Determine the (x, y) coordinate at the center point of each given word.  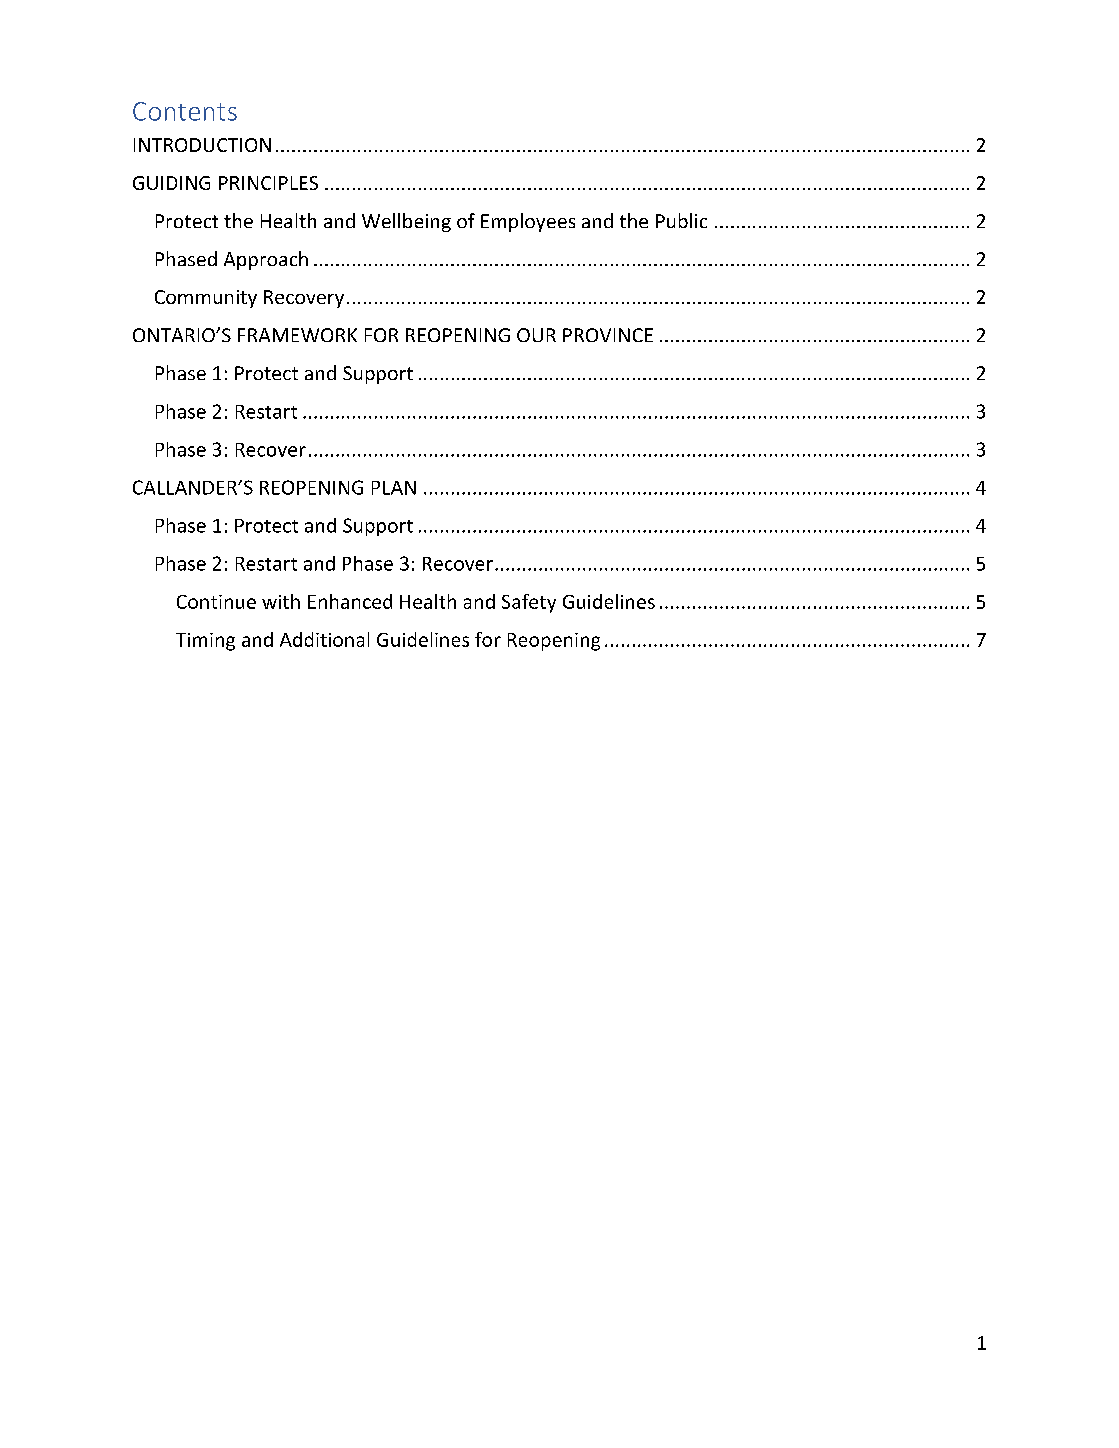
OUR (536, 335)
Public (681, 220)
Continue (216, 602)
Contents (185, 111)
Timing (205, 642)
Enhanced (350, 601)
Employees (528, 222)
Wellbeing (406, 222)
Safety (529, 603)
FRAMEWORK (297, 335)
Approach (266, 260)
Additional (324, 639)
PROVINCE (608, 335)
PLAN (394, 488)
